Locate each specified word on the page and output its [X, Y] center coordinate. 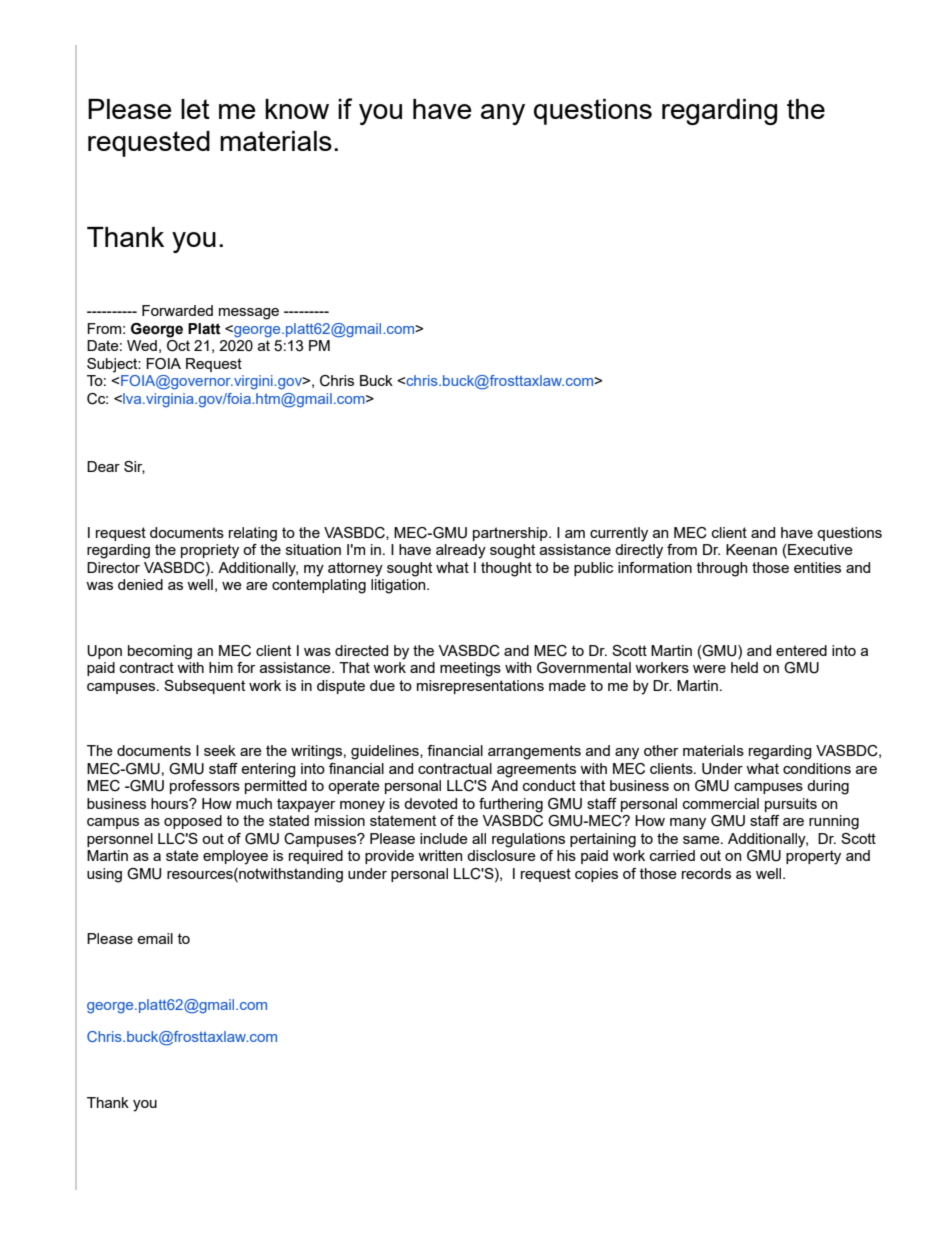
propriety [210, 551]
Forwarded [177, 310]
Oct [178, 344]
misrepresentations [480, 687]
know [297, 109]
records [706, 873]
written [440, 855]
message [249, 314]
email [155, 938]
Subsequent [204, 687]
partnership [511, 534]
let [195, 109]
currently [619, 534]
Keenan [751, 549]
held [744, 667]
